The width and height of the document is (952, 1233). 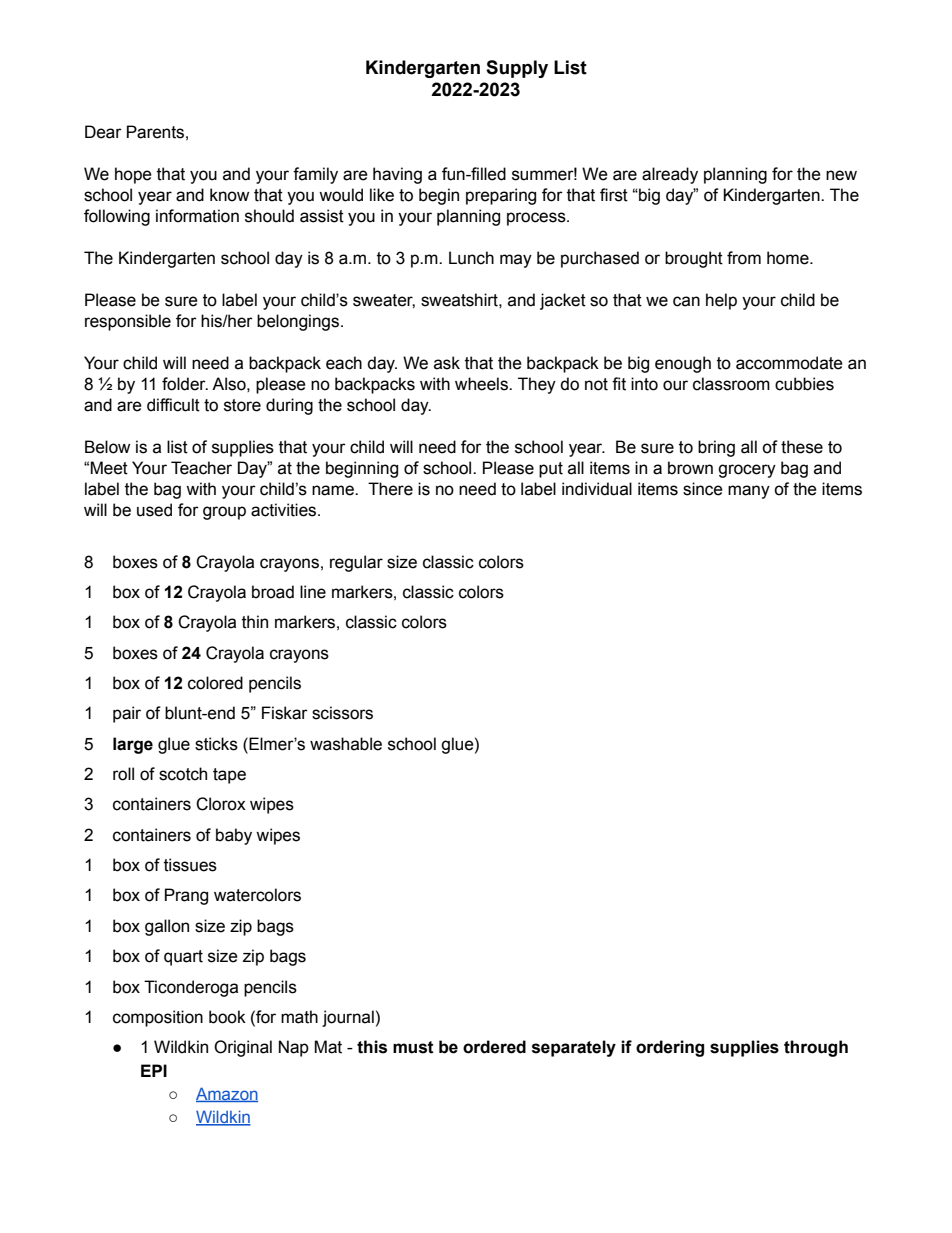 What do you see at coordinates (482, 384) in the document?
I see `wheels` at bounding box center [482, 384].
